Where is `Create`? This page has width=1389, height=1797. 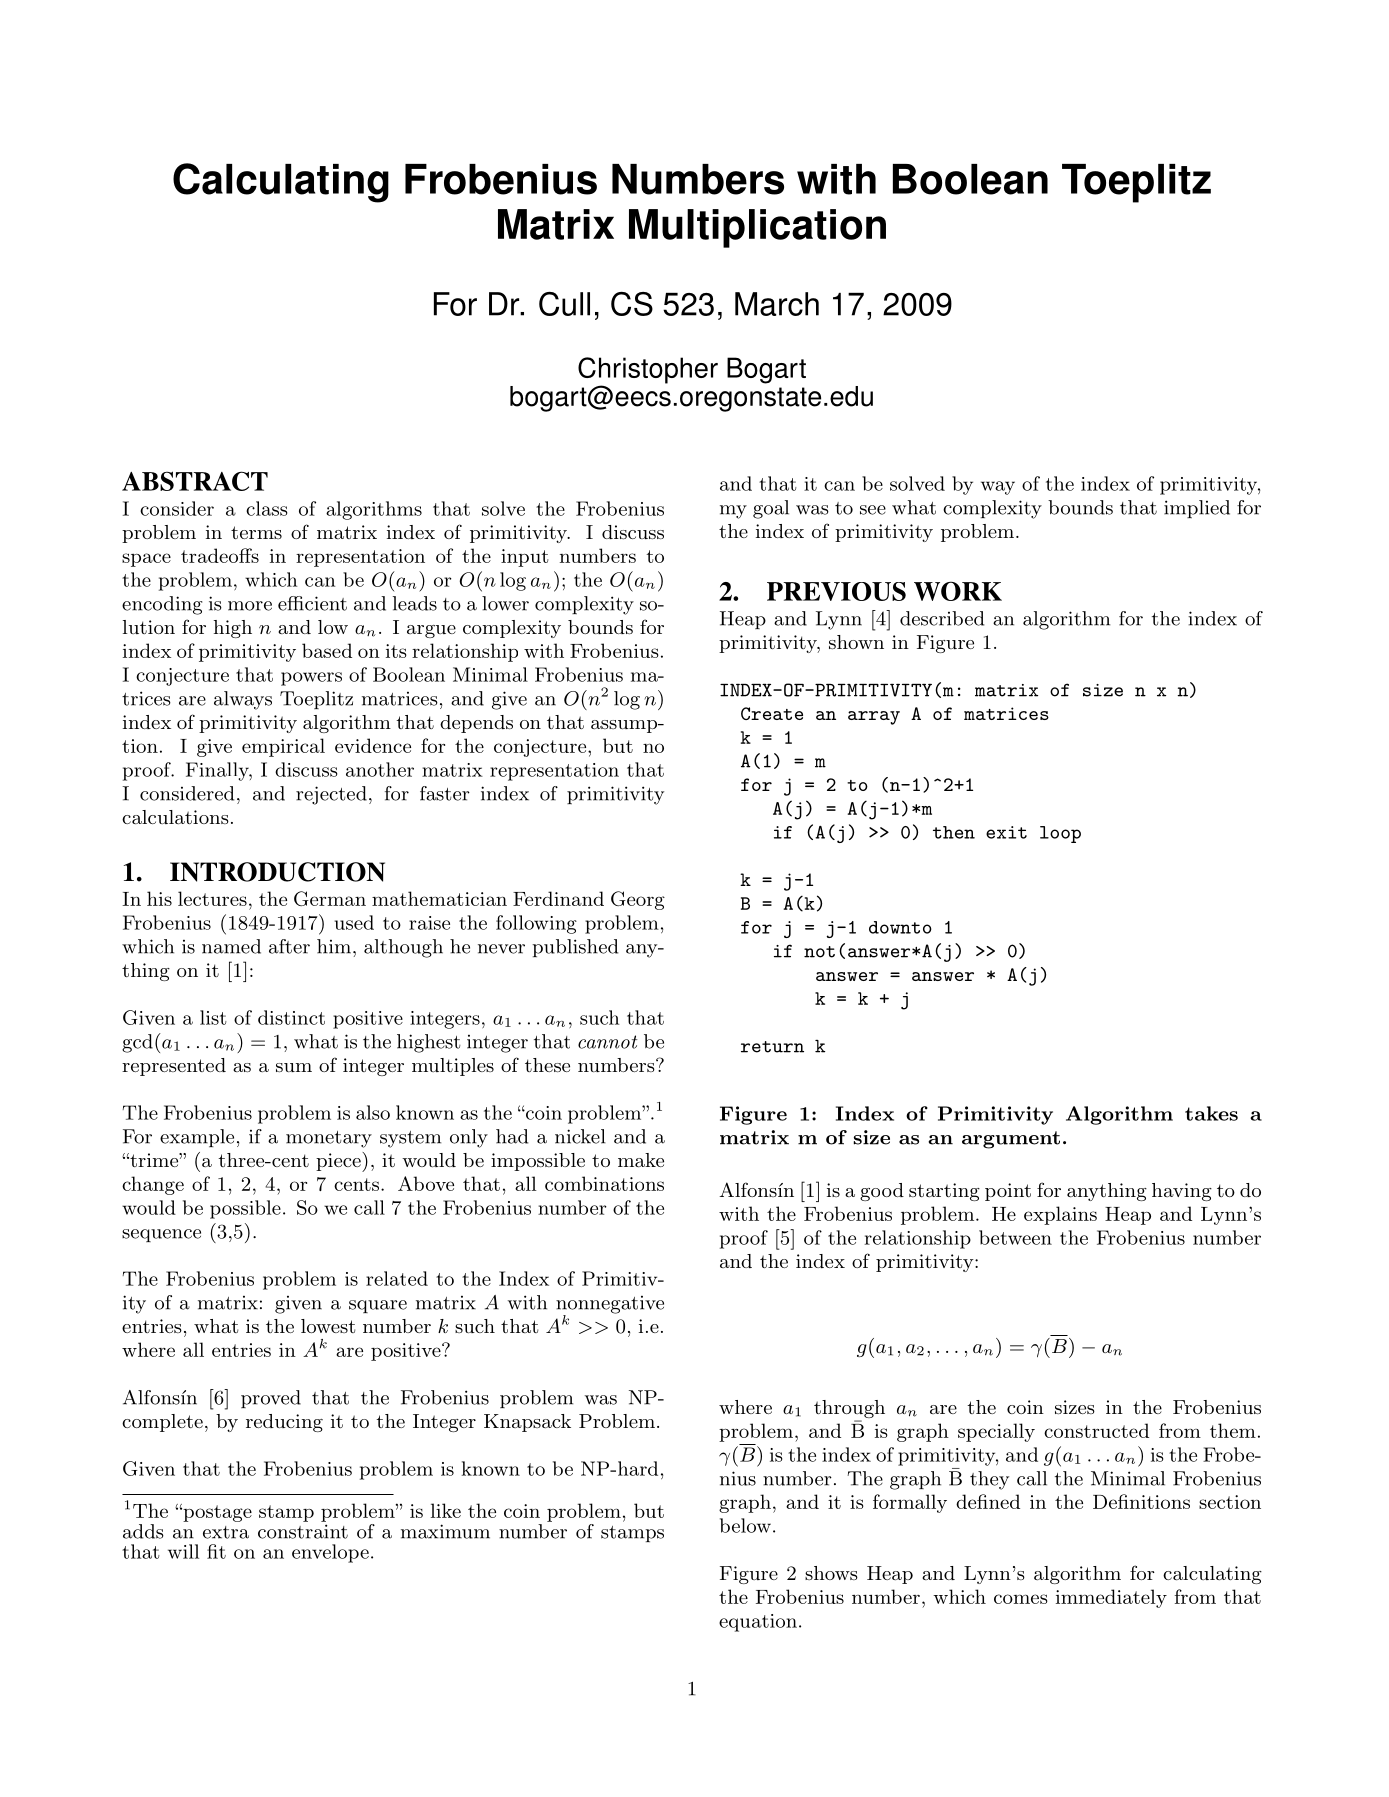 Create is located at coordinates (772, 713).
